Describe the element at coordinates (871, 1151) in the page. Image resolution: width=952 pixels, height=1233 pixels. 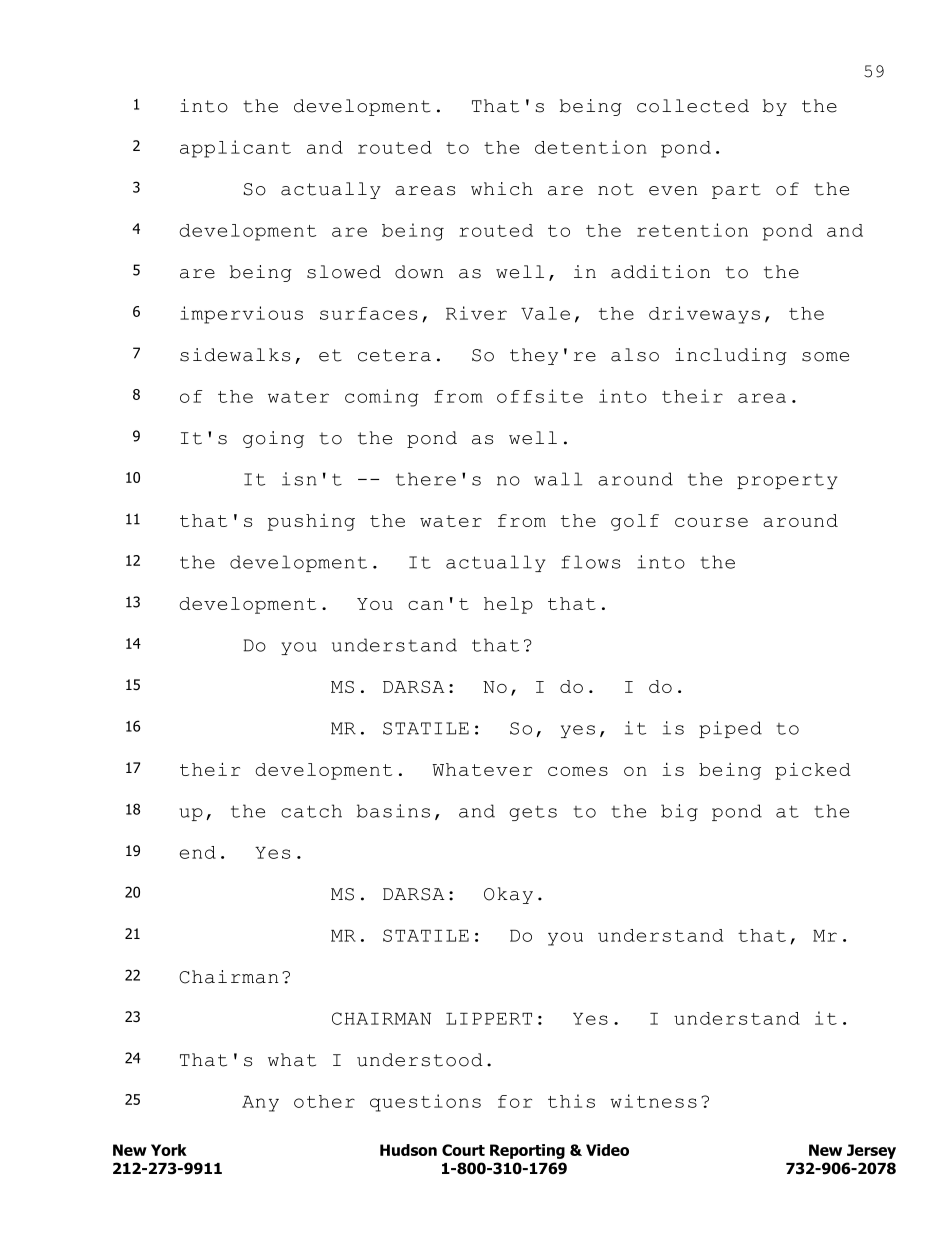
I see `Jersey` at that location.
